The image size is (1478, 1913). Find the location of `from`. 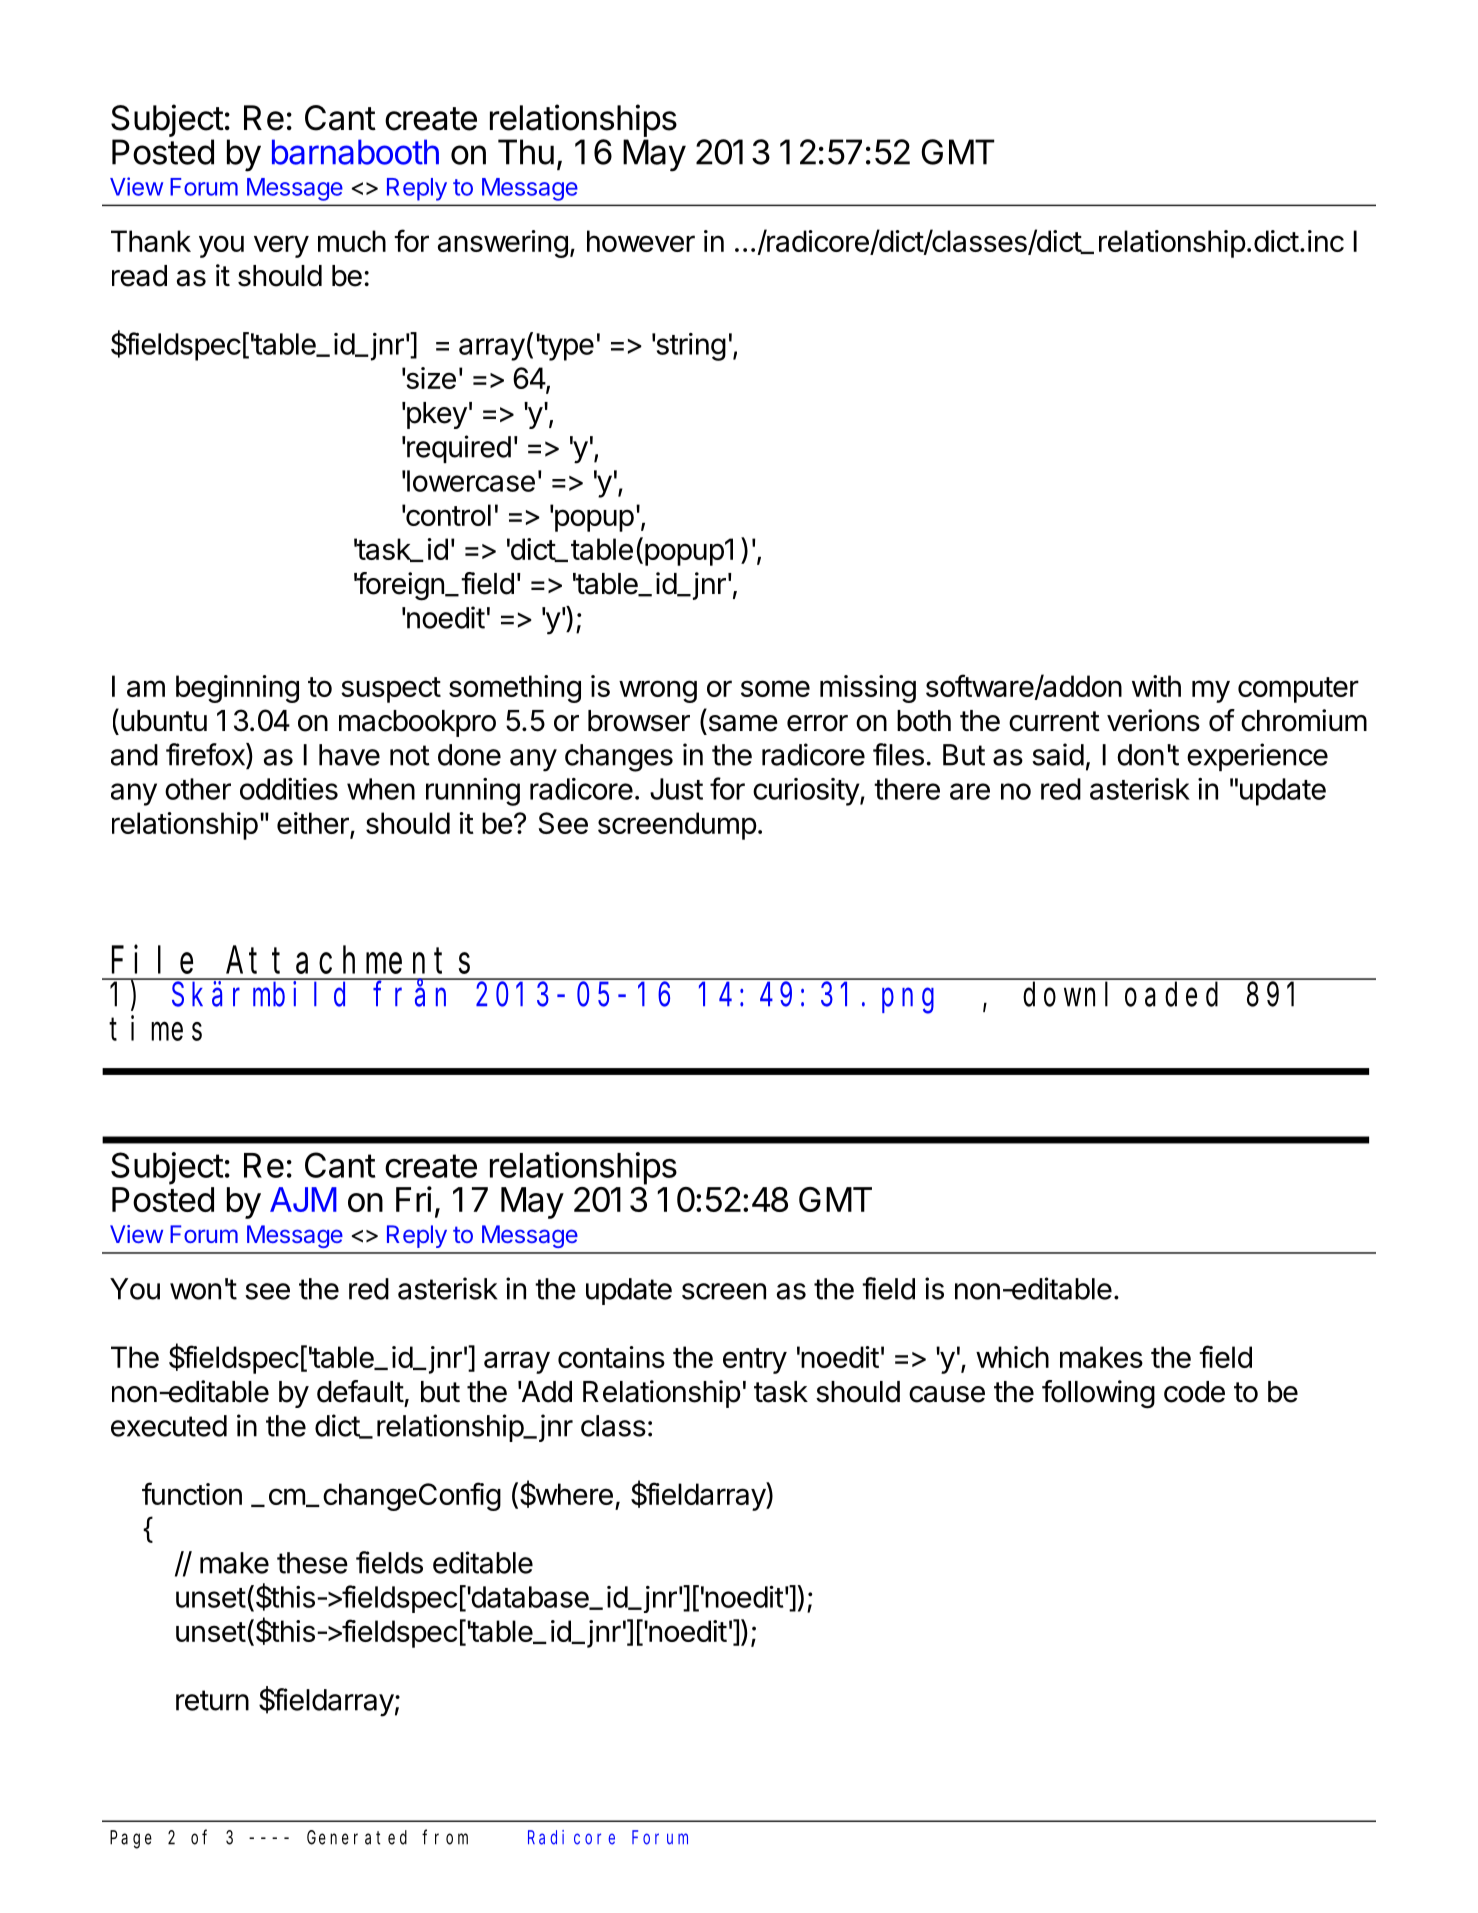

from is located at coordinates (445, 1837).
